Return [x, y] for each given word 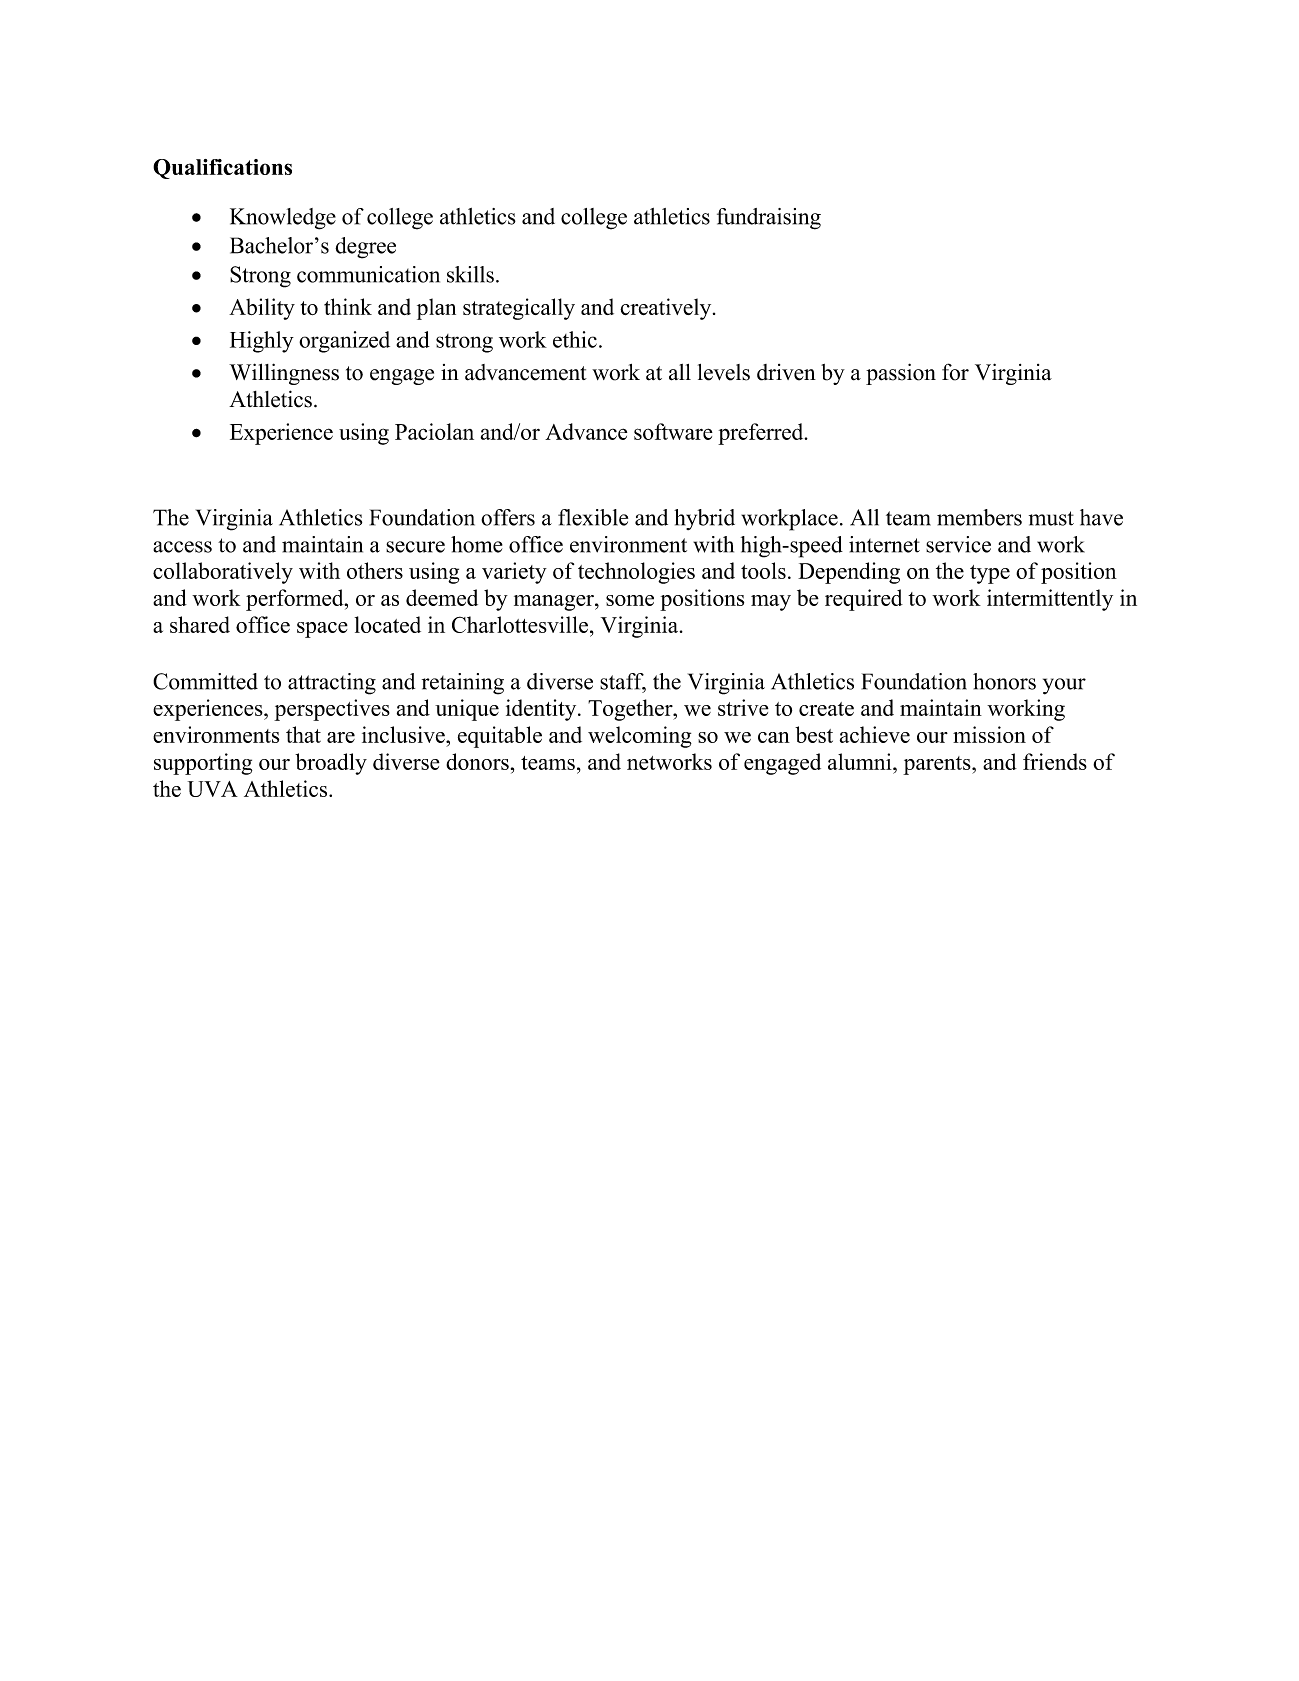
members [979, 517]
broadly [331, 764]
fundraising [769, 219]
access [182, 547]
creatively [667, 309]
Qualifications [222, 169]
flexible [593, 517]
